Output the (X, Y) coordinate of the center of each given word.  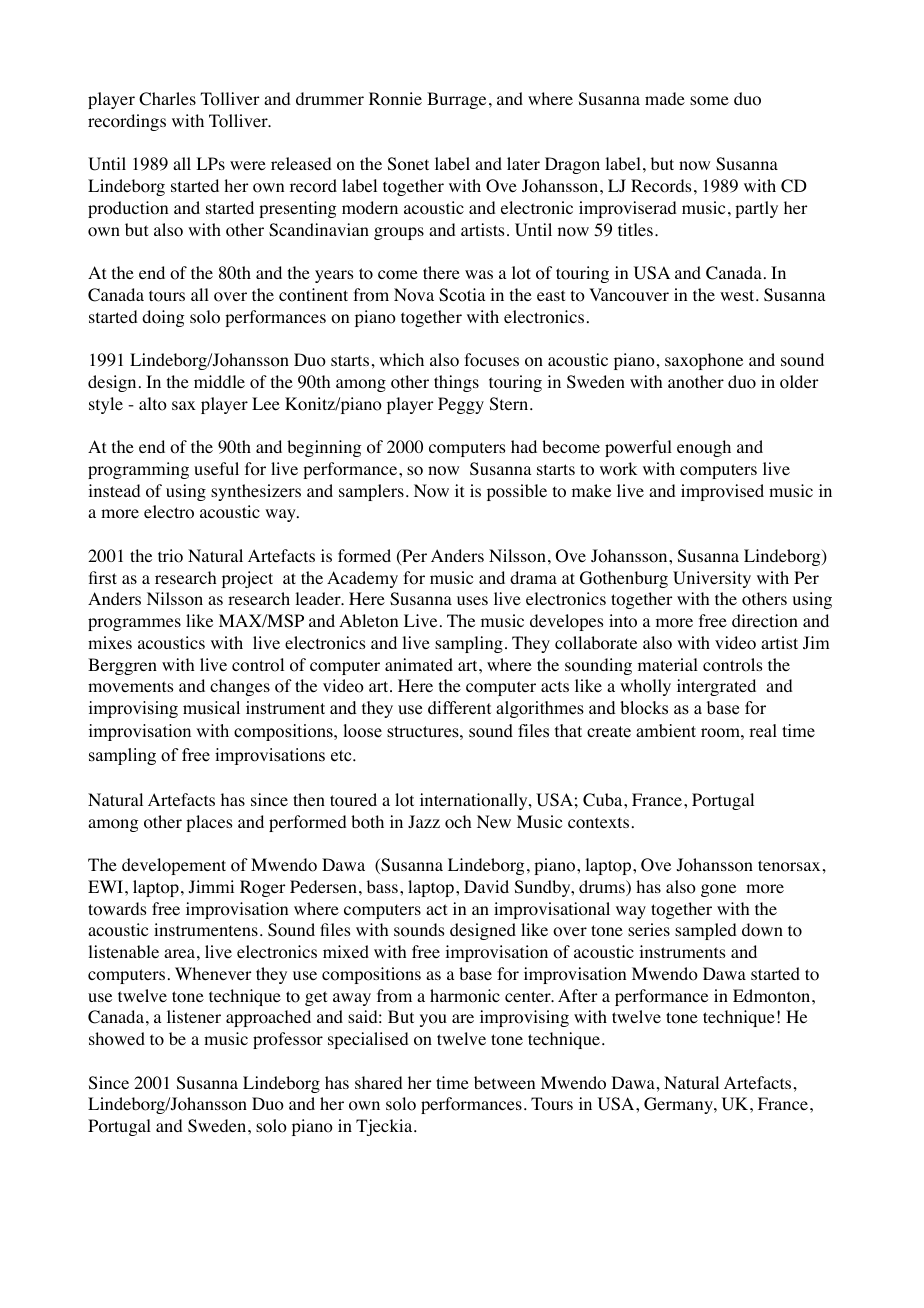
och (458, 822)
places (209, 823)
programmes (134, 624)
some (709, 101)
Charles (167, 99)
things (456, 383)
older (799, 382)
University (712, 579)
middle (219, 381)
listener (194, 1016)
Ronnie (395, 99)
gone (718, 890)
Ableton (368, 621)
